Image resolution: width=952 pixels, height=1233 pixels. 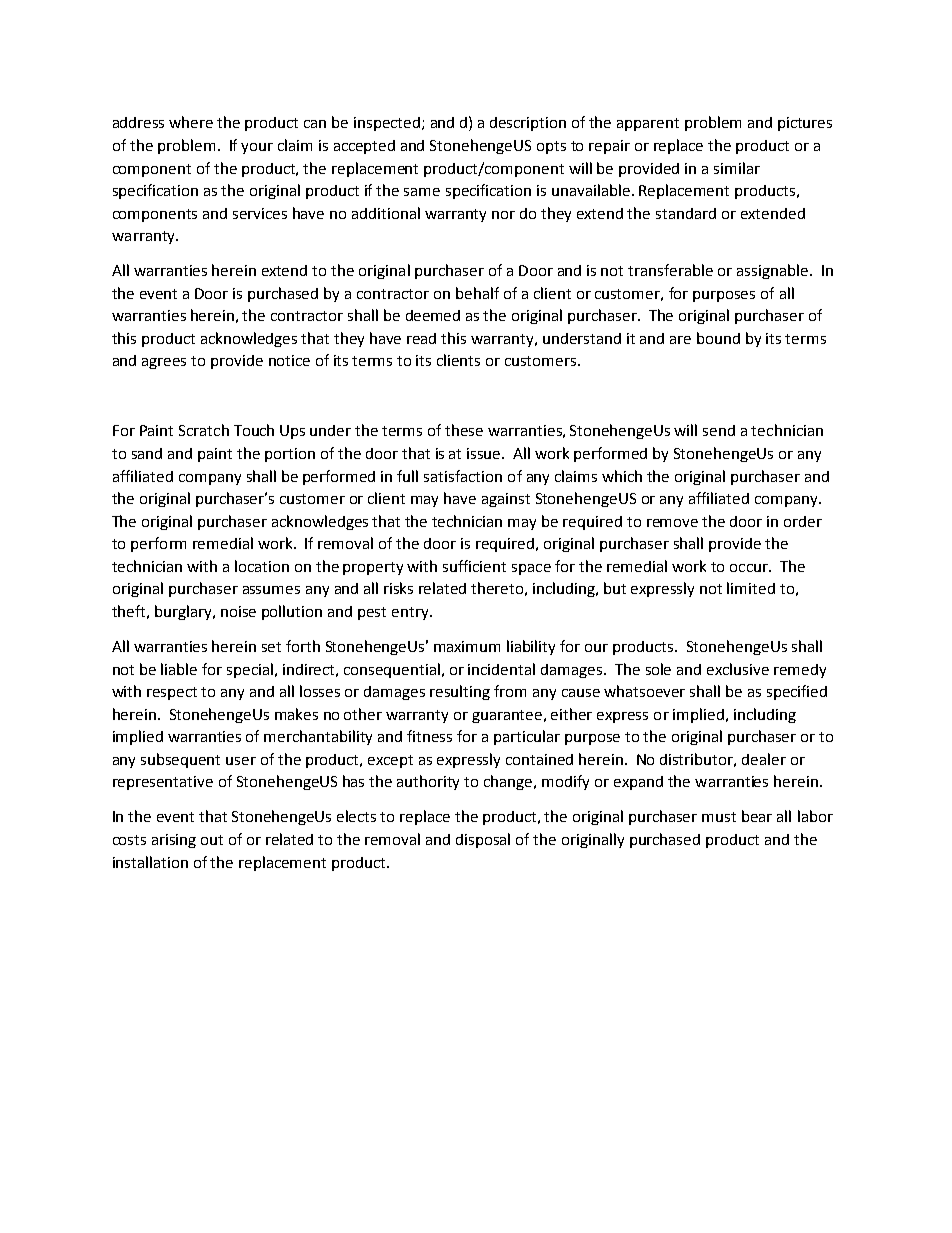 I want to click on liable, so click(x=179, y=669).
